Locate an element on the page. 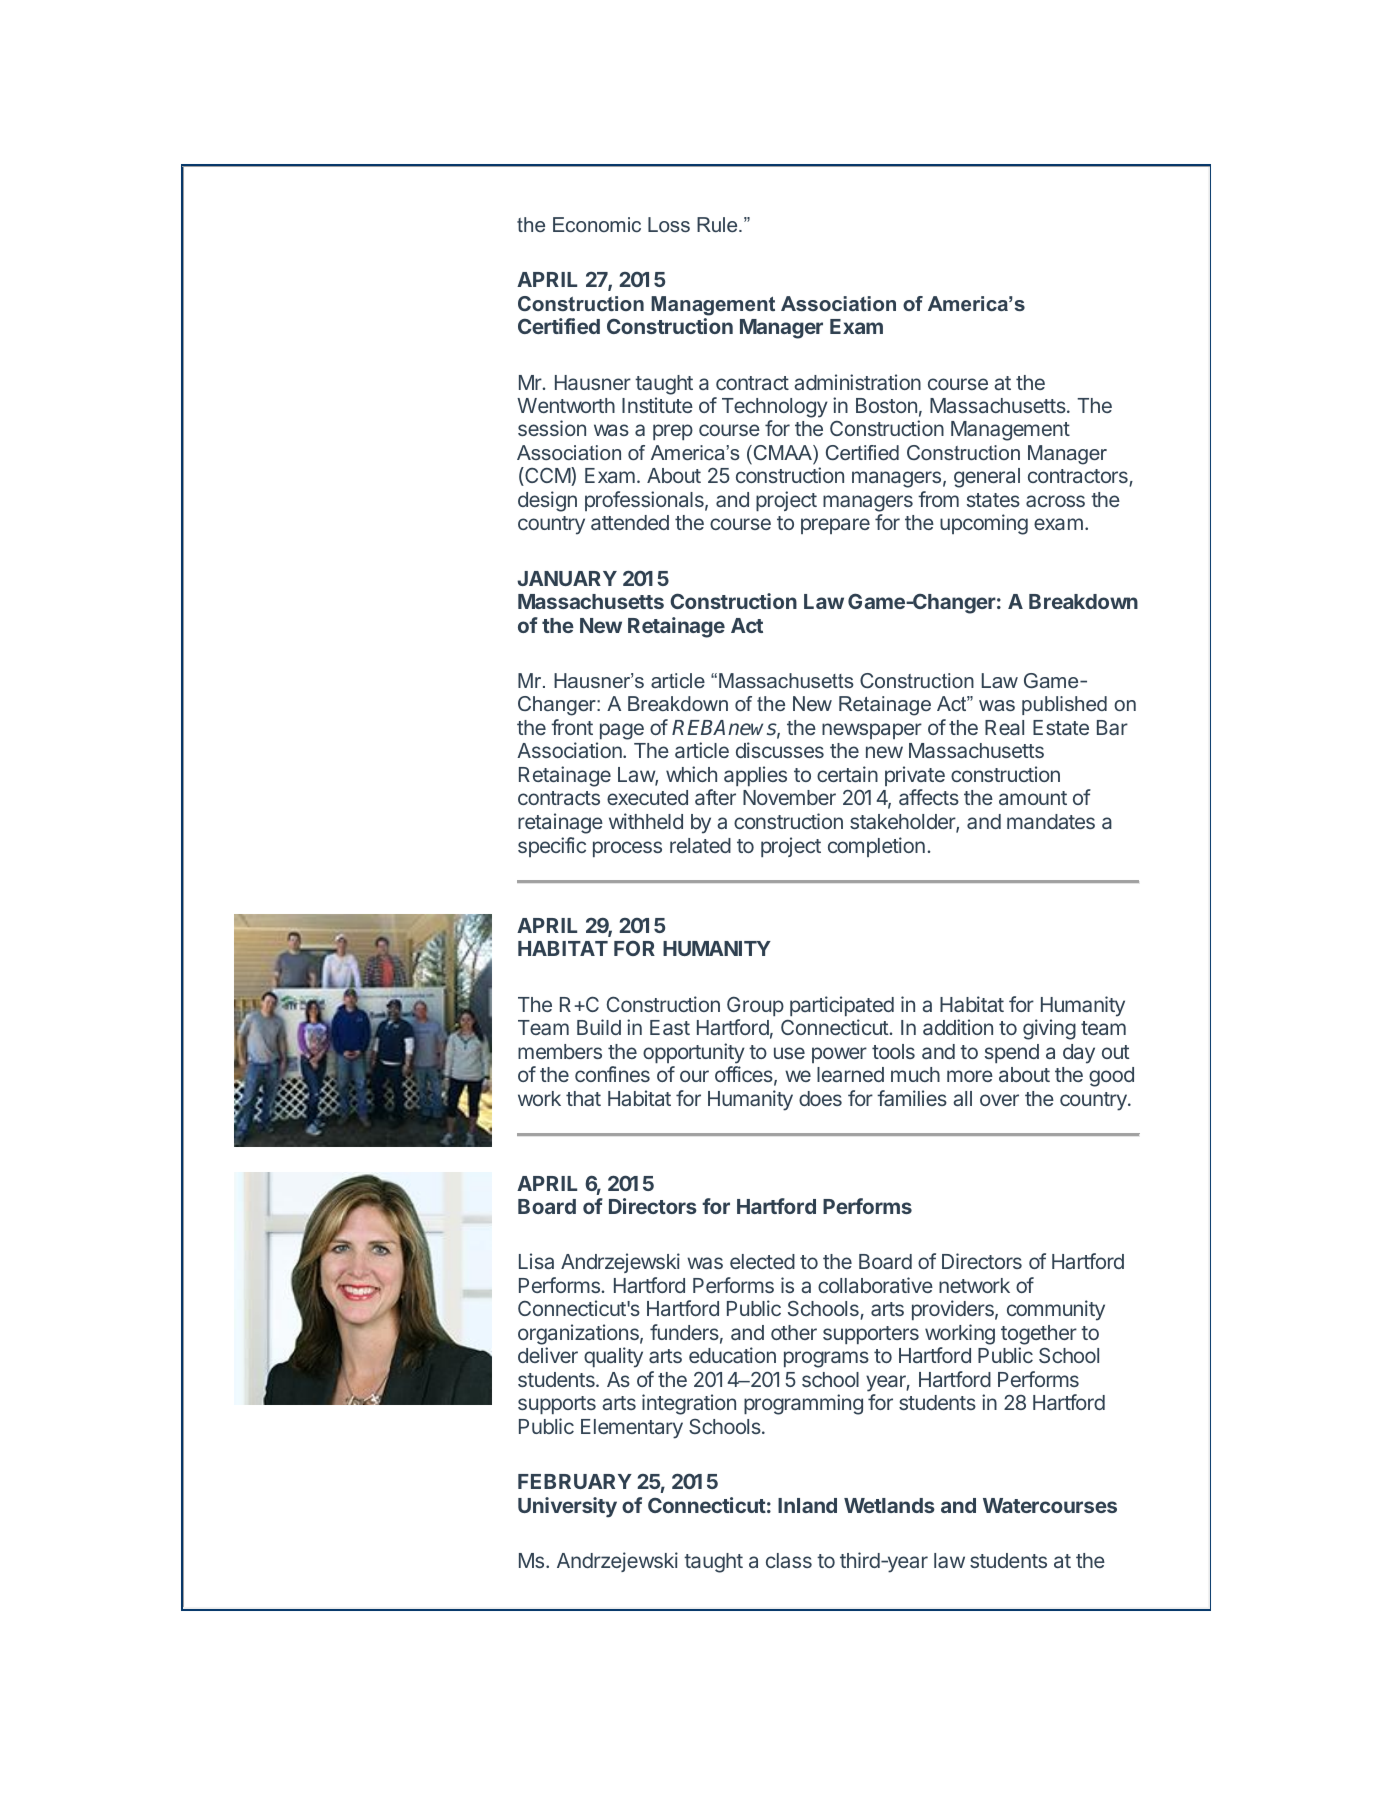 The height and width of the document is (1802, 1392). administration is located at coordinates (857, 382).
